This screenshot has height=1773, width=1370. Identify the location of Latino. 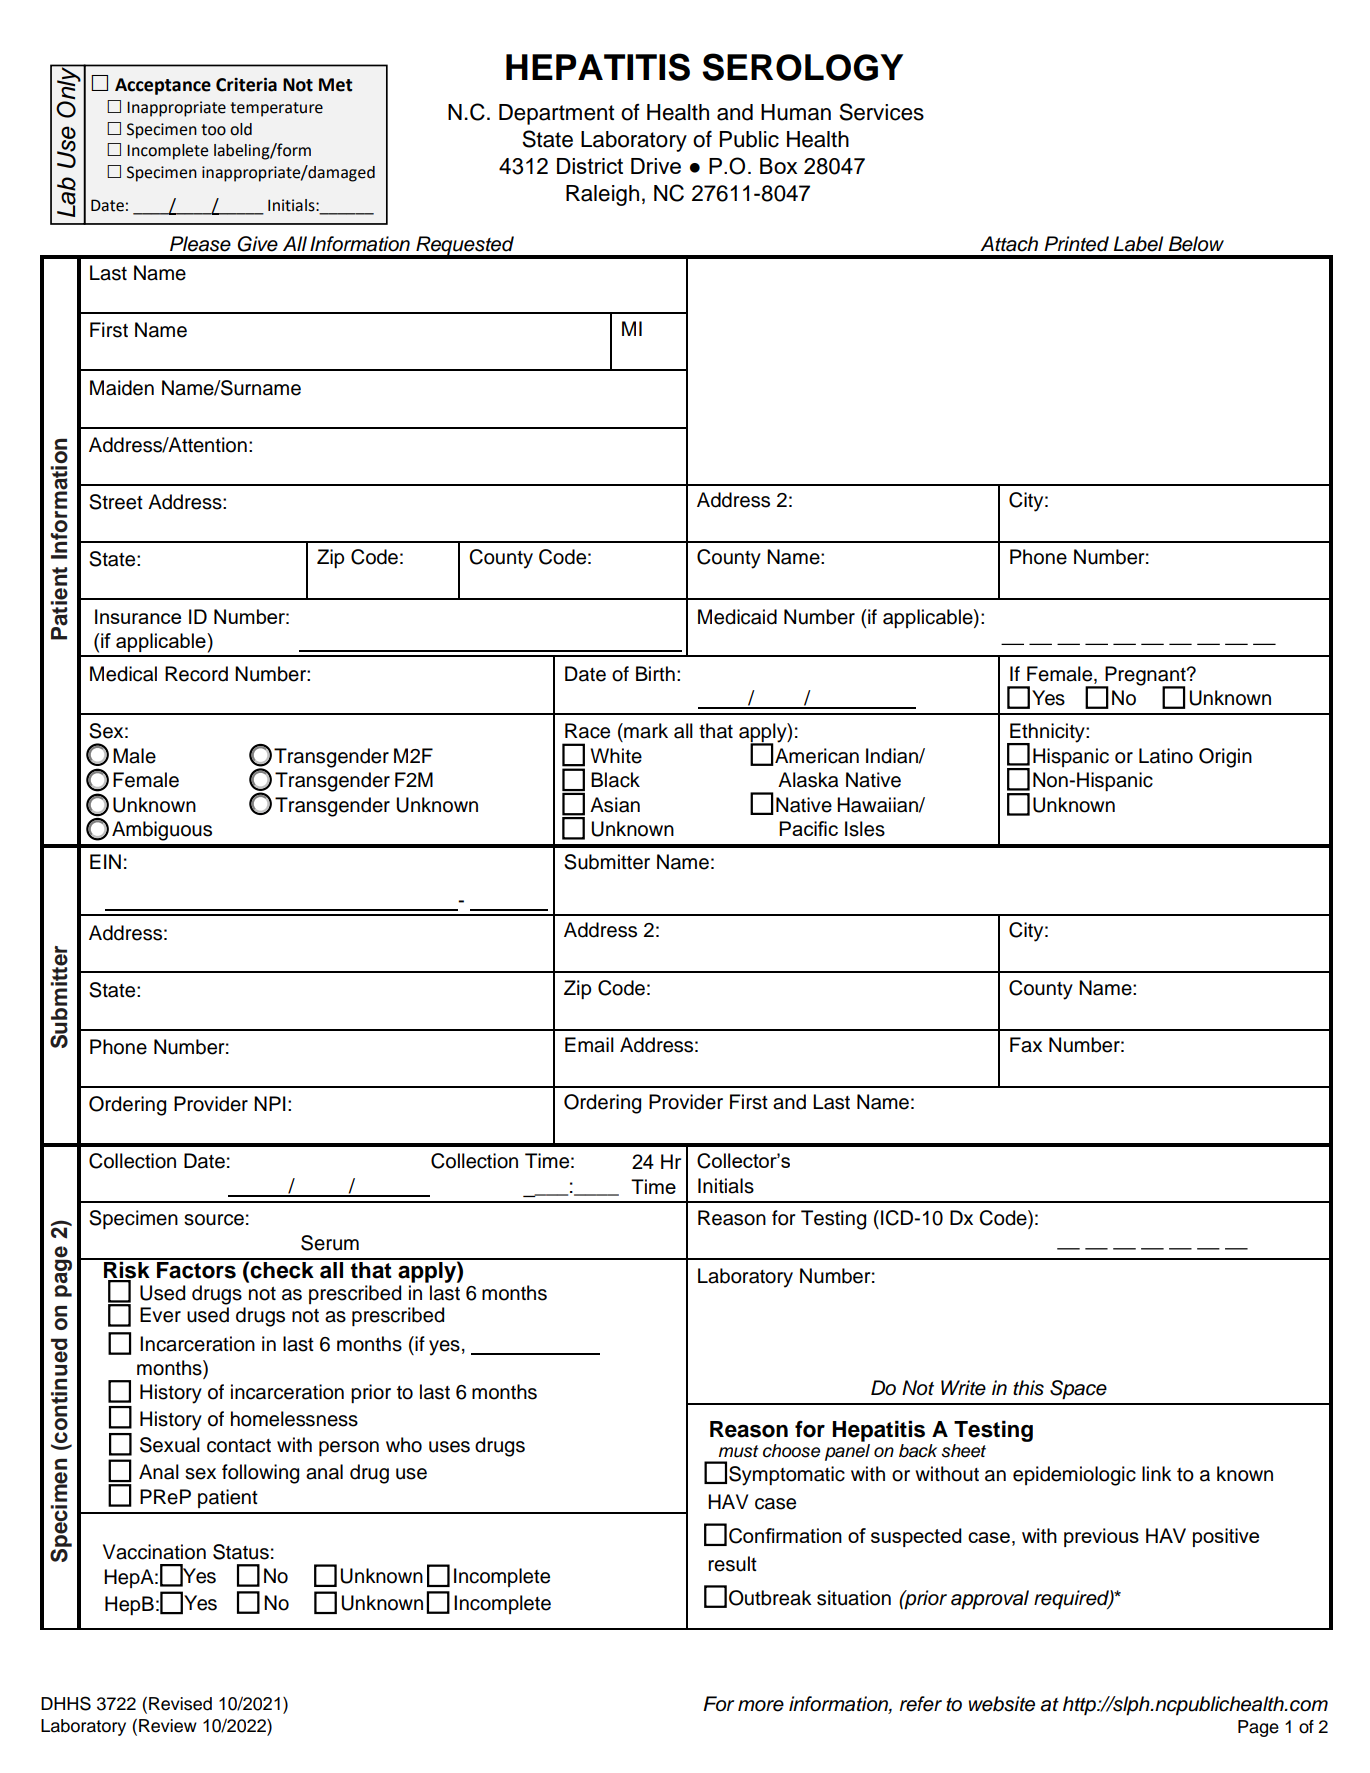
(1166, 756).
